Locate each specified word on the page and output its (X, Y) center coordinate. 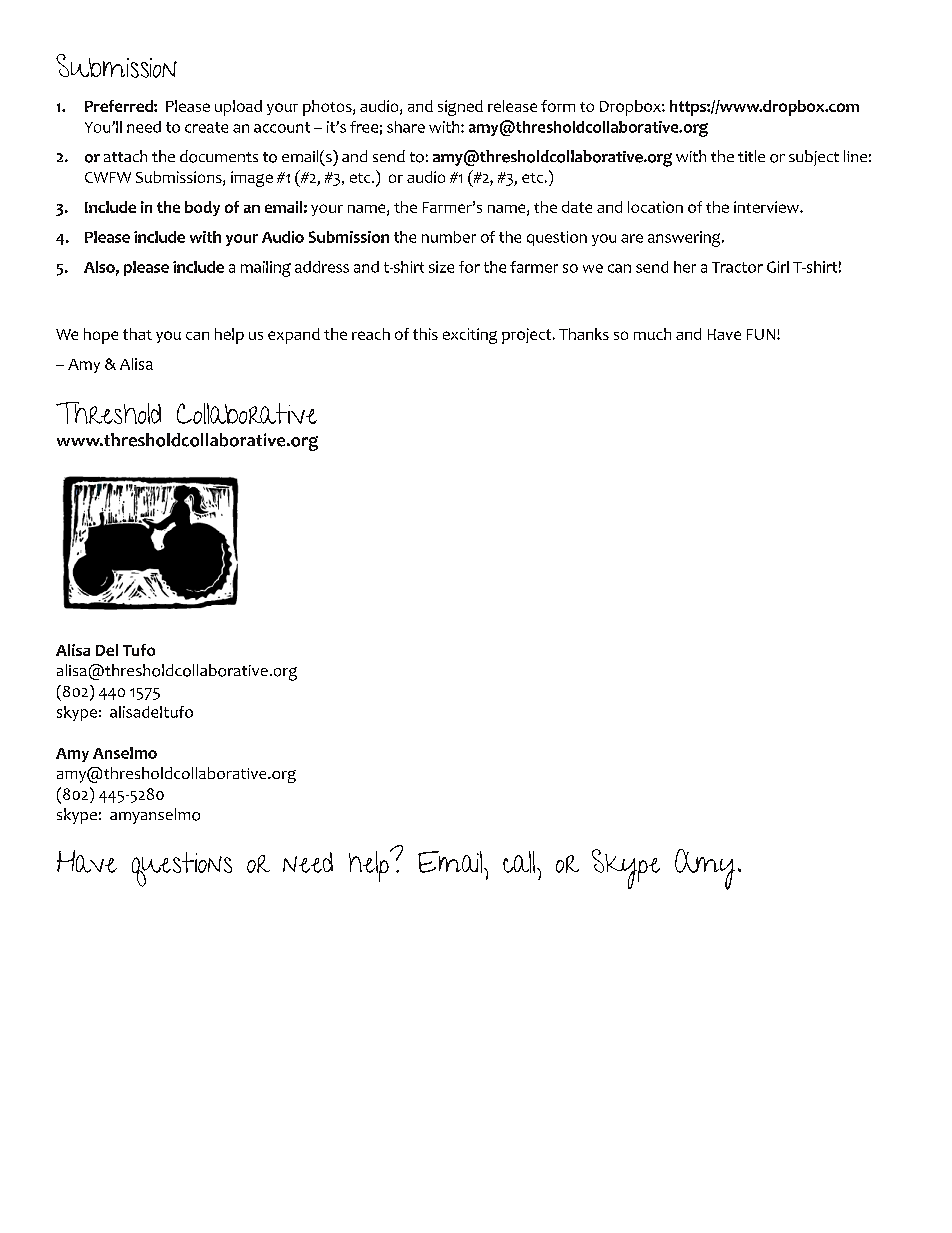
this (425, 334)
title (751, 156)
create (206, 127)
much (652, 334)
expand (294, 336)
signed (460, 108)
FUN (761, 334)
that (137, 334)
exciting (470, 336)
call (520, 862)
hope (101, 336)
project (528, 336)
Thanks (584, 334)
